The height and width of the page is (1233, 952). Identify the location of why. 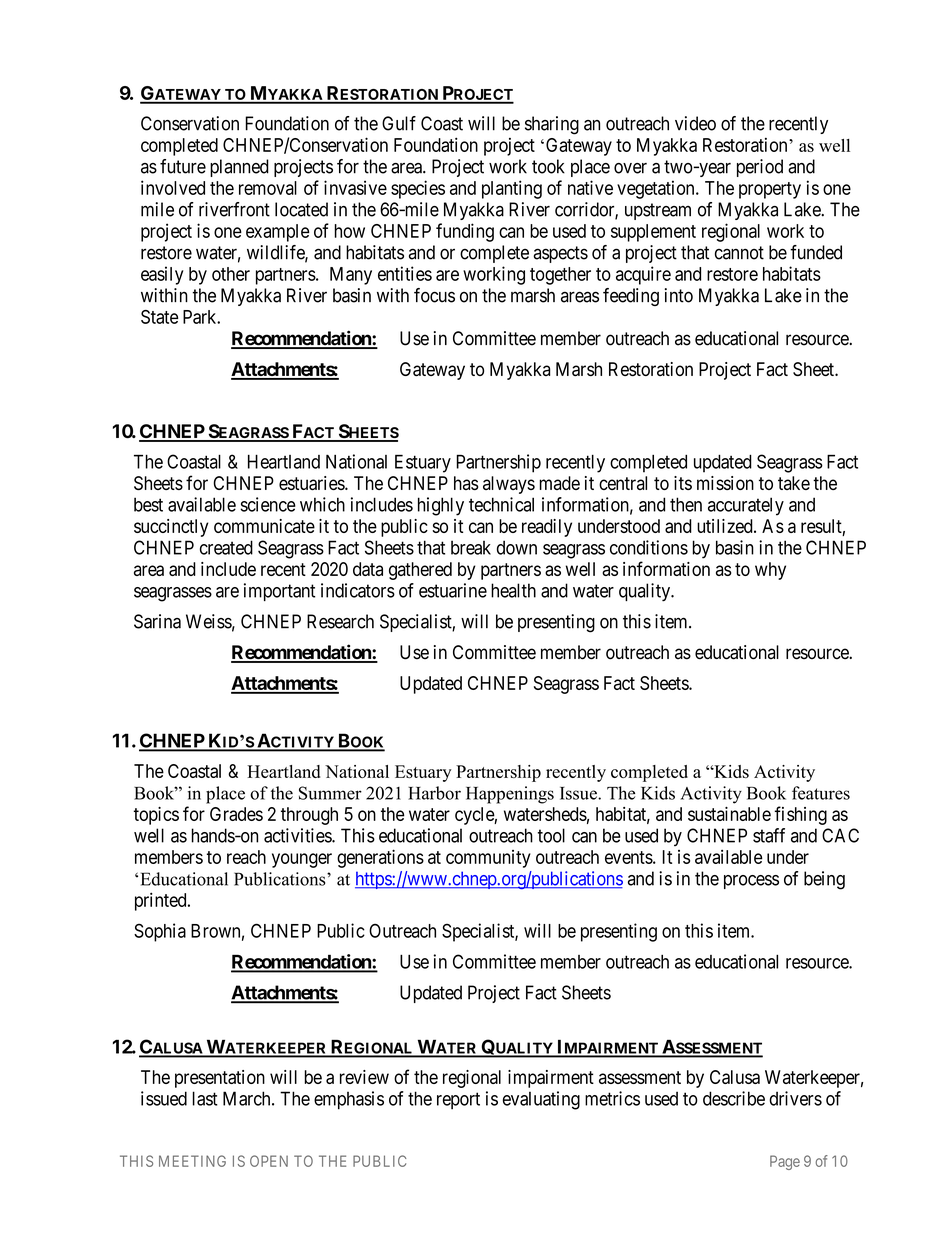
(770, 571).
